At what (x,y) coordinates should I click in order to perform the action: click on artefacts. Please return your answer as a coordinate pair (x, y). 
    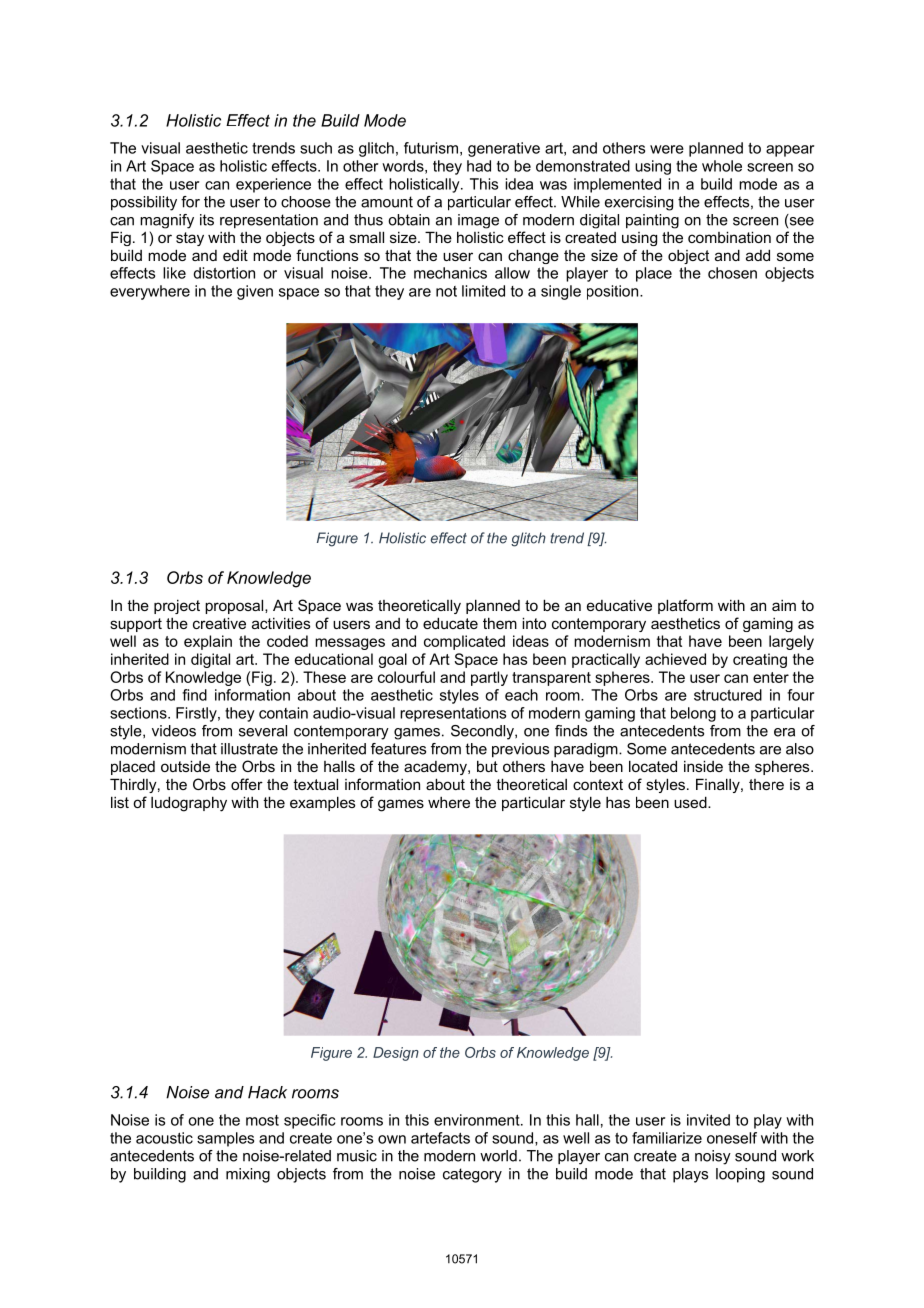
    Looking at the image, I should click on (440, 1138).
